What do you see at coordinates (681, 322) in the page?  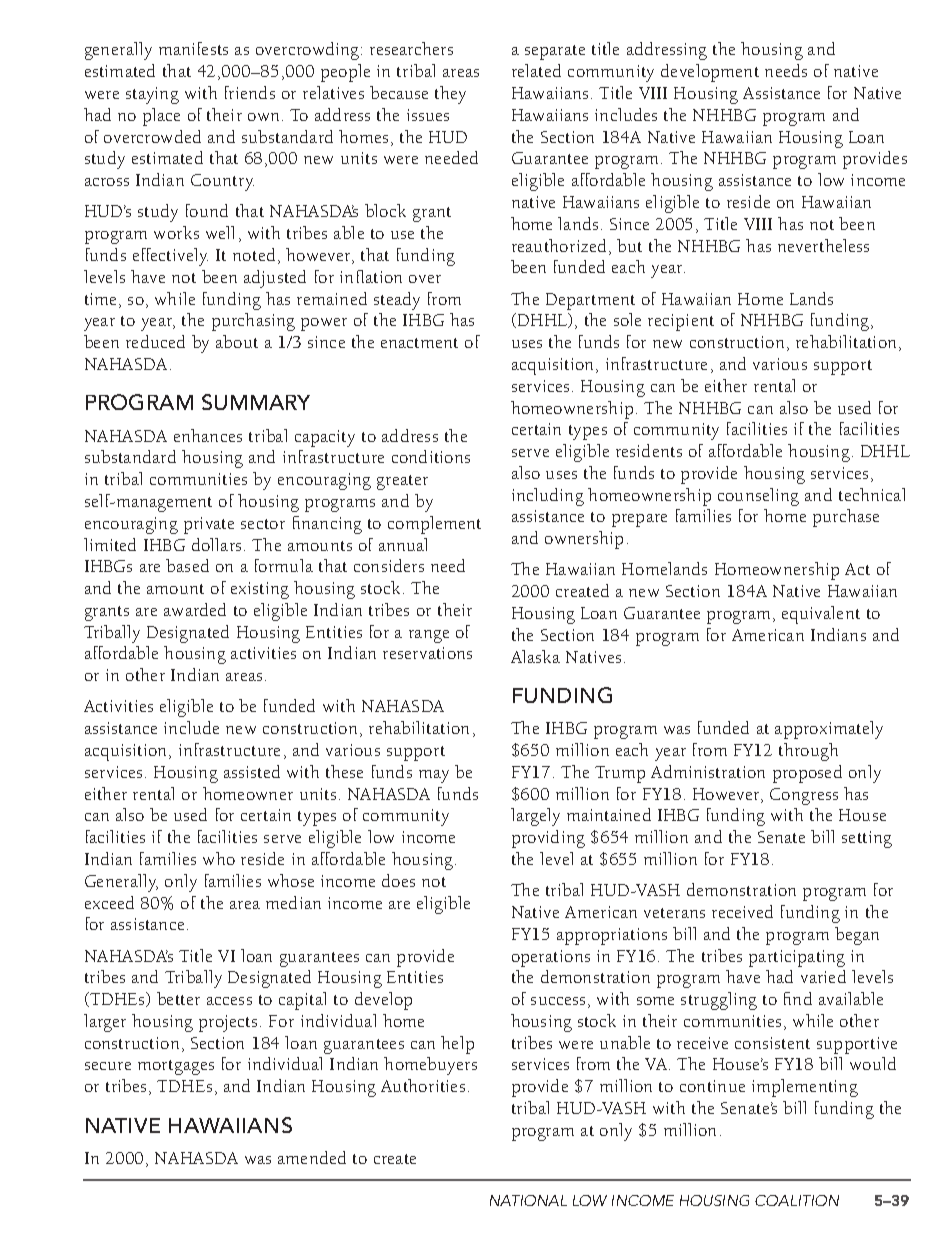 I see `recipient` at bounding box center [681, 322].
